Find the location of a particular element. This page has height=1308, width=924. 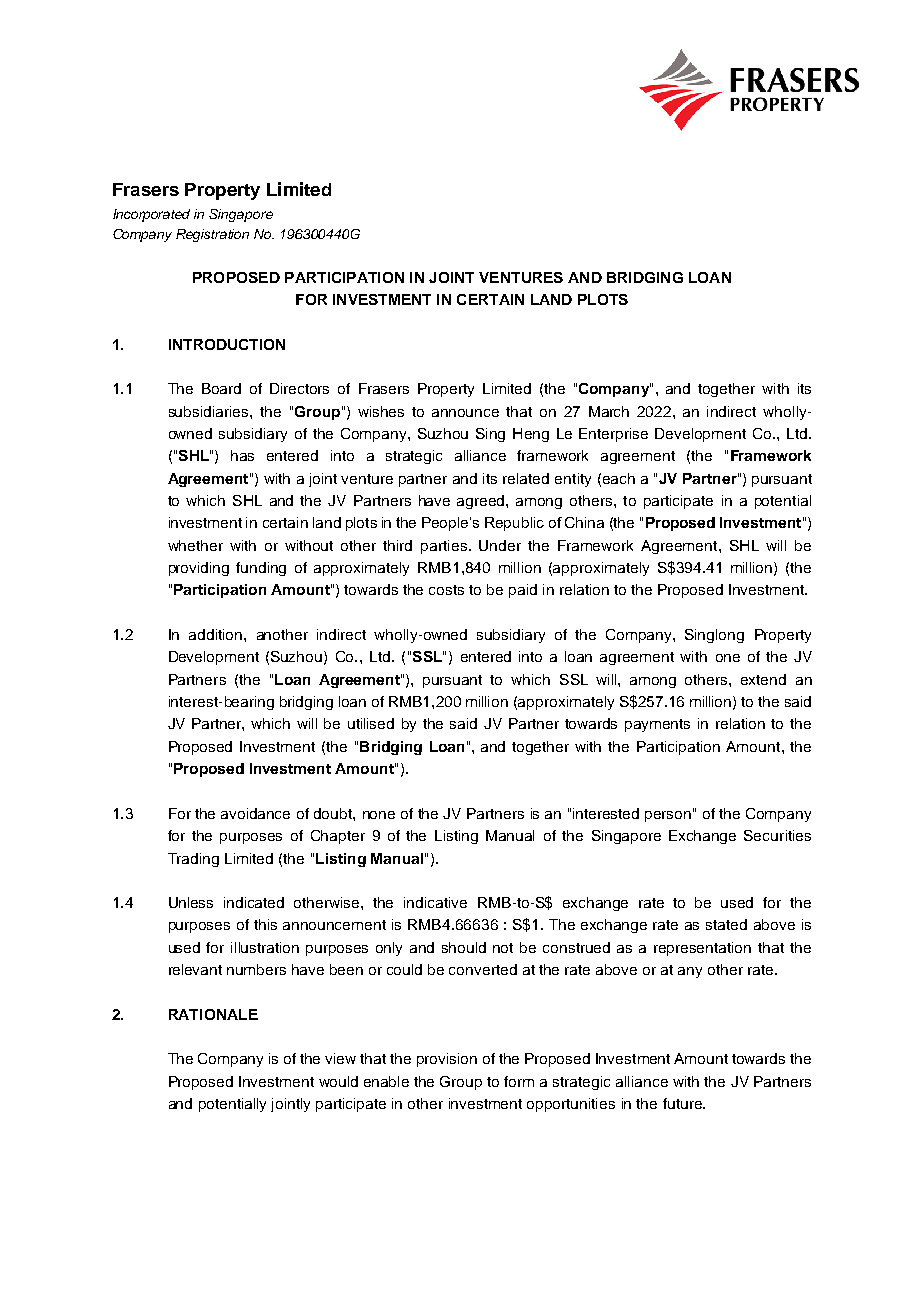

March is located at coordinates (609, 411).
